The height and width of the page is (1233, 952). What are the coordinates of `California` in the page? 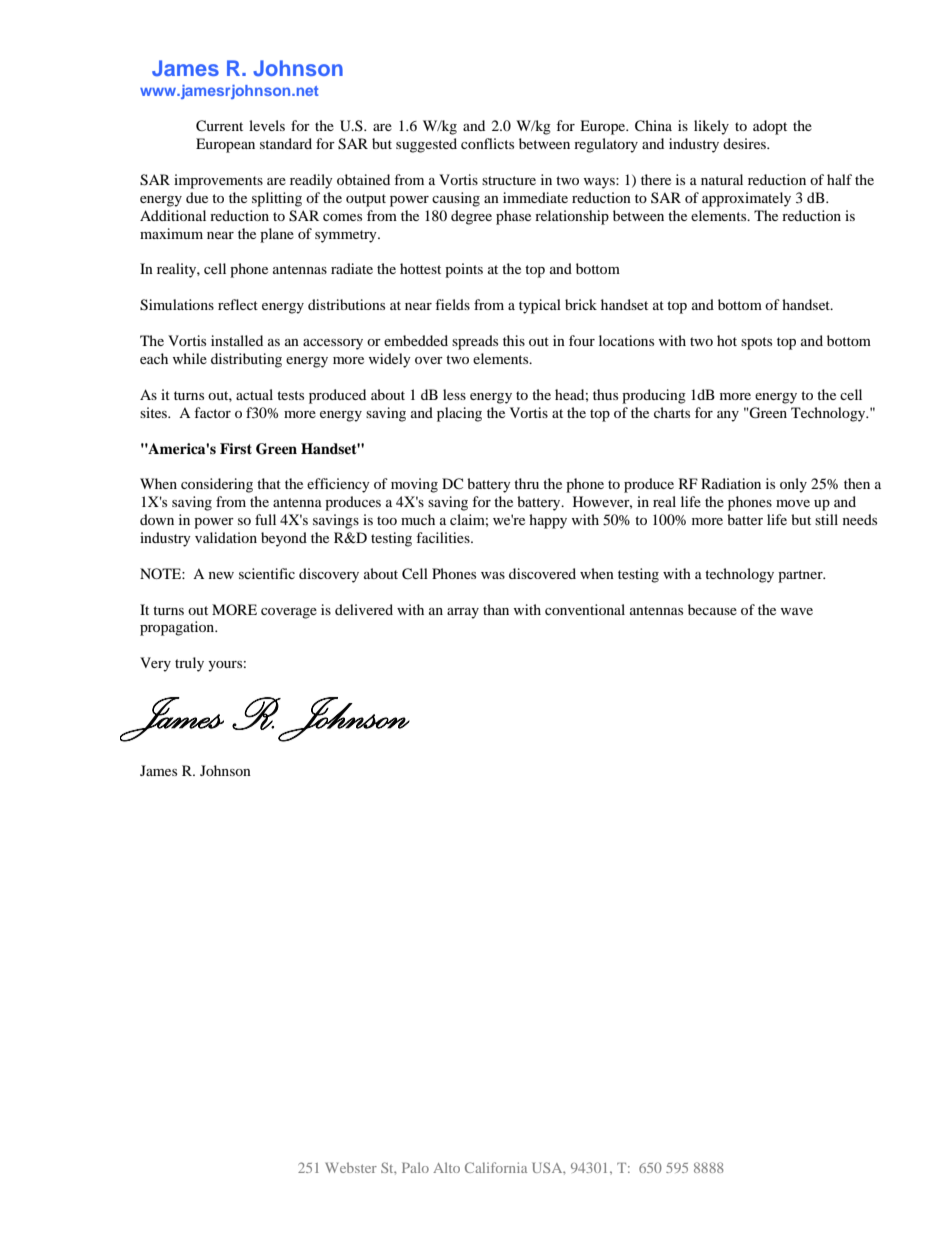 It's located at (496, 1167).
